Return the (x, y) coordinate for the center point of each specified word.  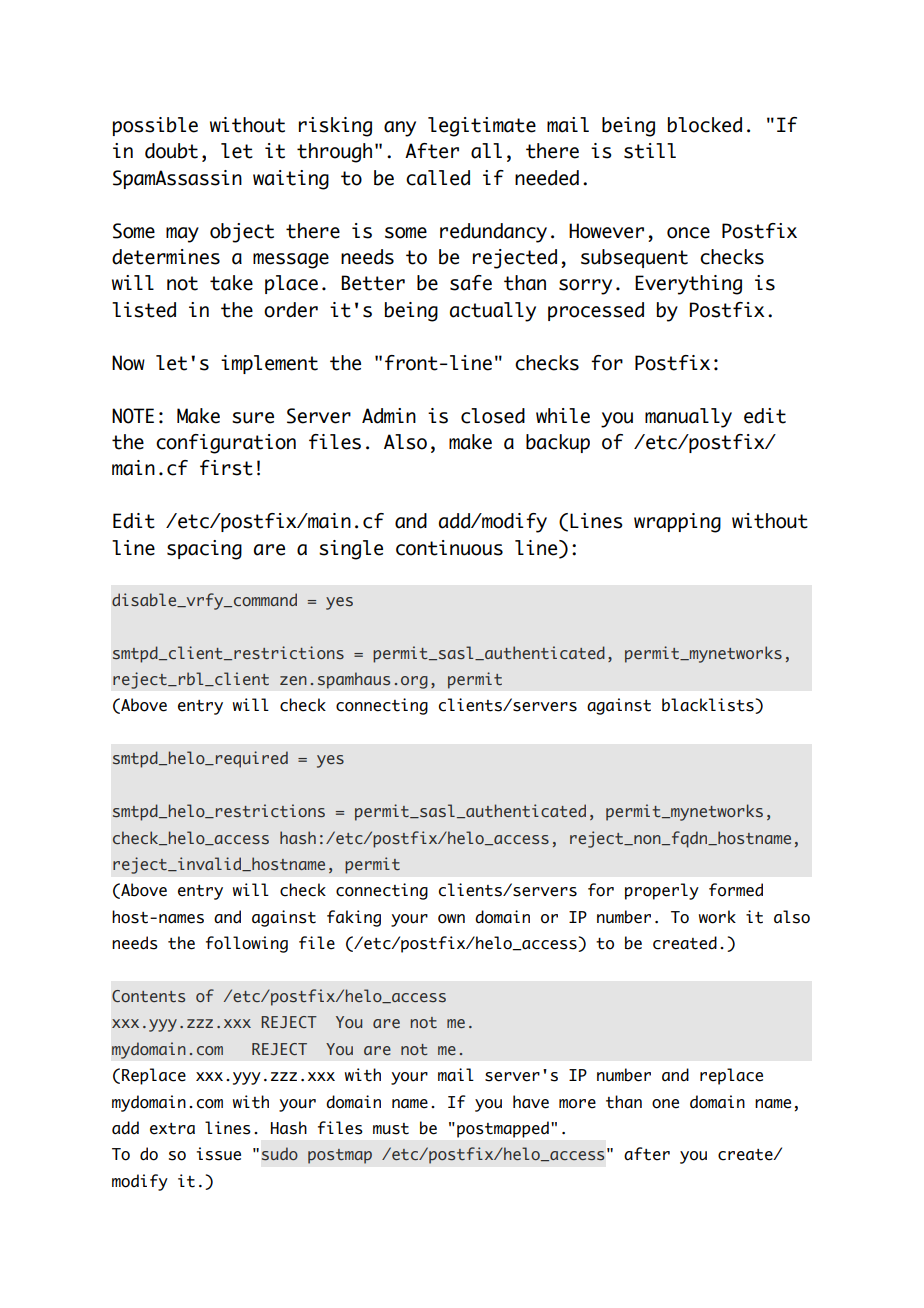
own (451, 919)
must (391, 1129)
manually (688, 418)
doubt (171, 151)
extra (172, 1129)
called (438, 178)
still (650, 151)
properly (662, 891)
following (247, 944)
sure (253, 418)
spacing (204, 550)
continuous (449, 548)
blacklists (709, 706)
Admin (389, 416)
